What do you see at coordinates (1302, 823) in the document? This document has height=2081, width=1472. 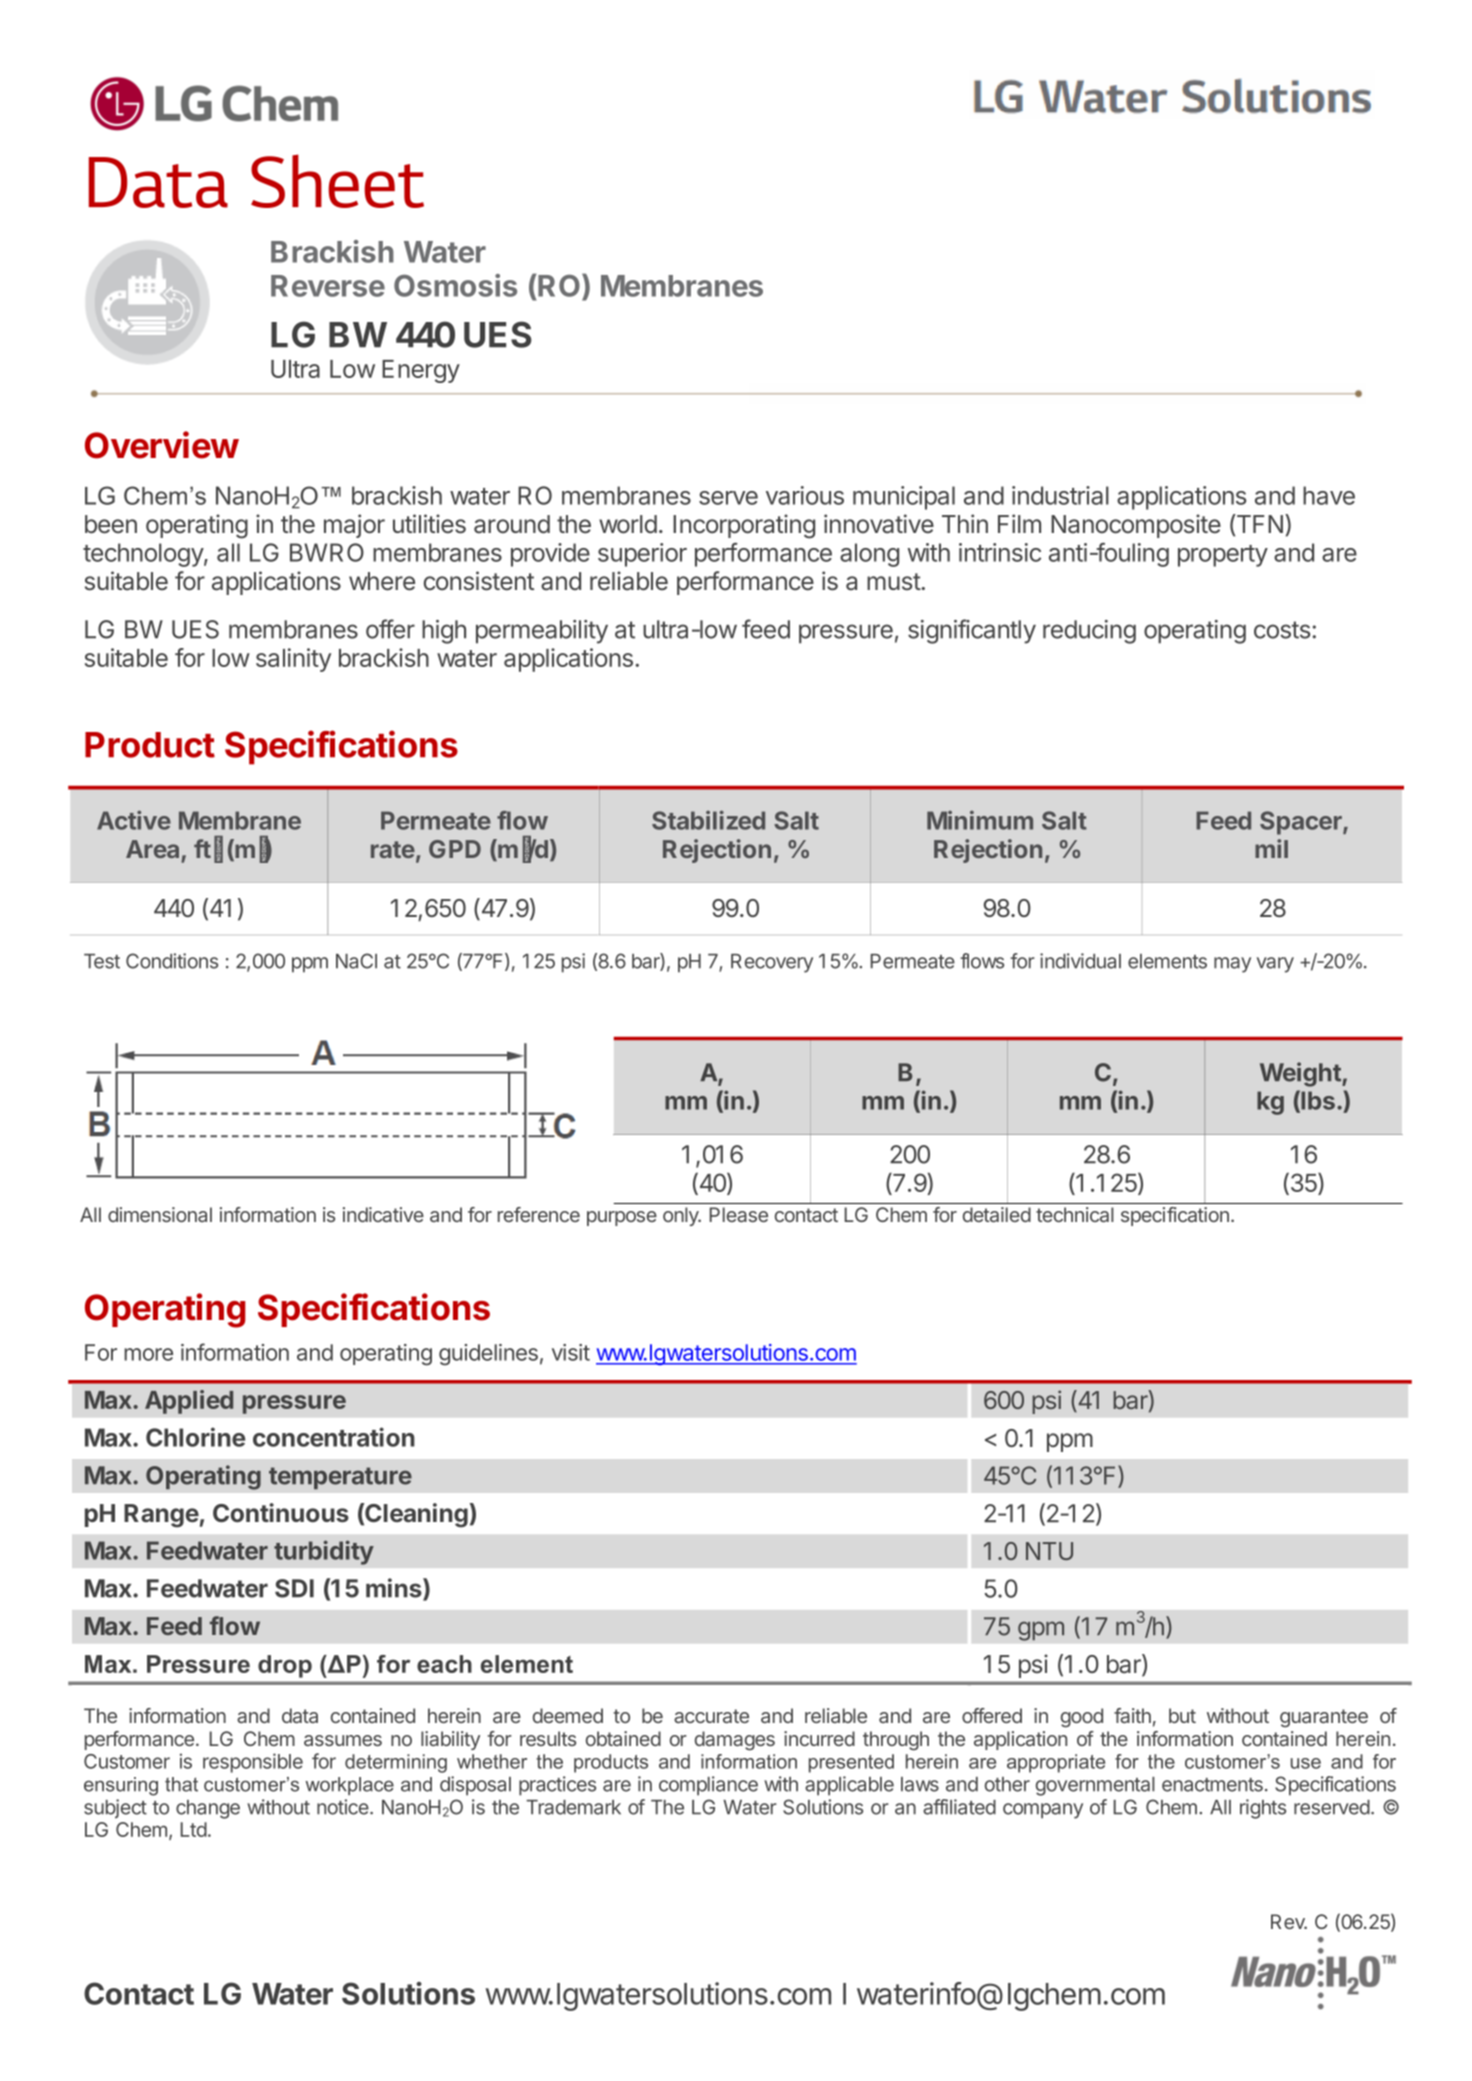 I see `Spacer` at bounding box center [1302, 823].
